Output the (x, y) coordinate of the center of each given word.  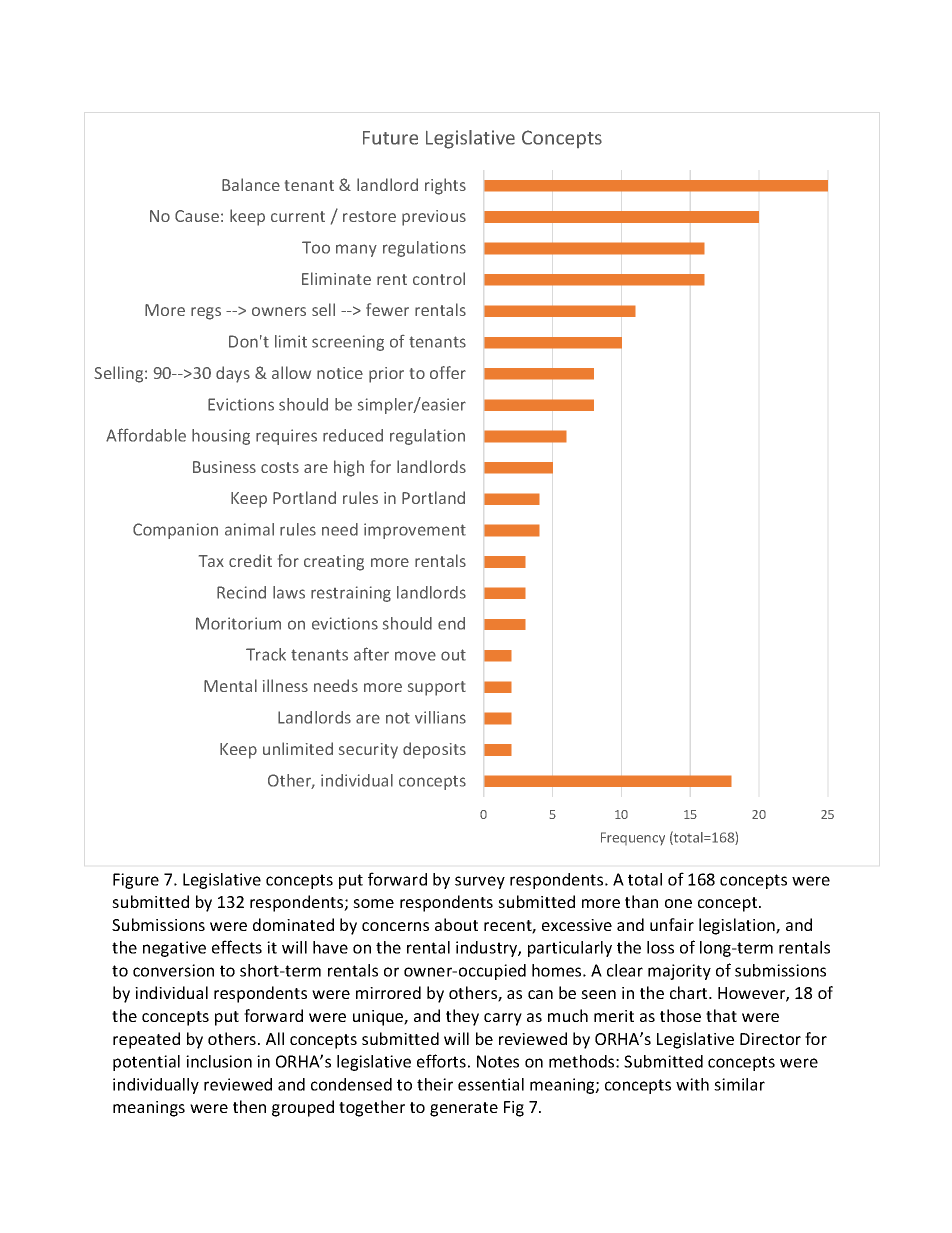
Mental (230, 685)
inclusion (219, 1061)
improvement (415, 531)
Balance (251, 184)
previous (434, 218)
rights (445, 186)
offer (448, 372)
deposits (434, 750)
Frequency (633, 838)
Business (224, 467)
